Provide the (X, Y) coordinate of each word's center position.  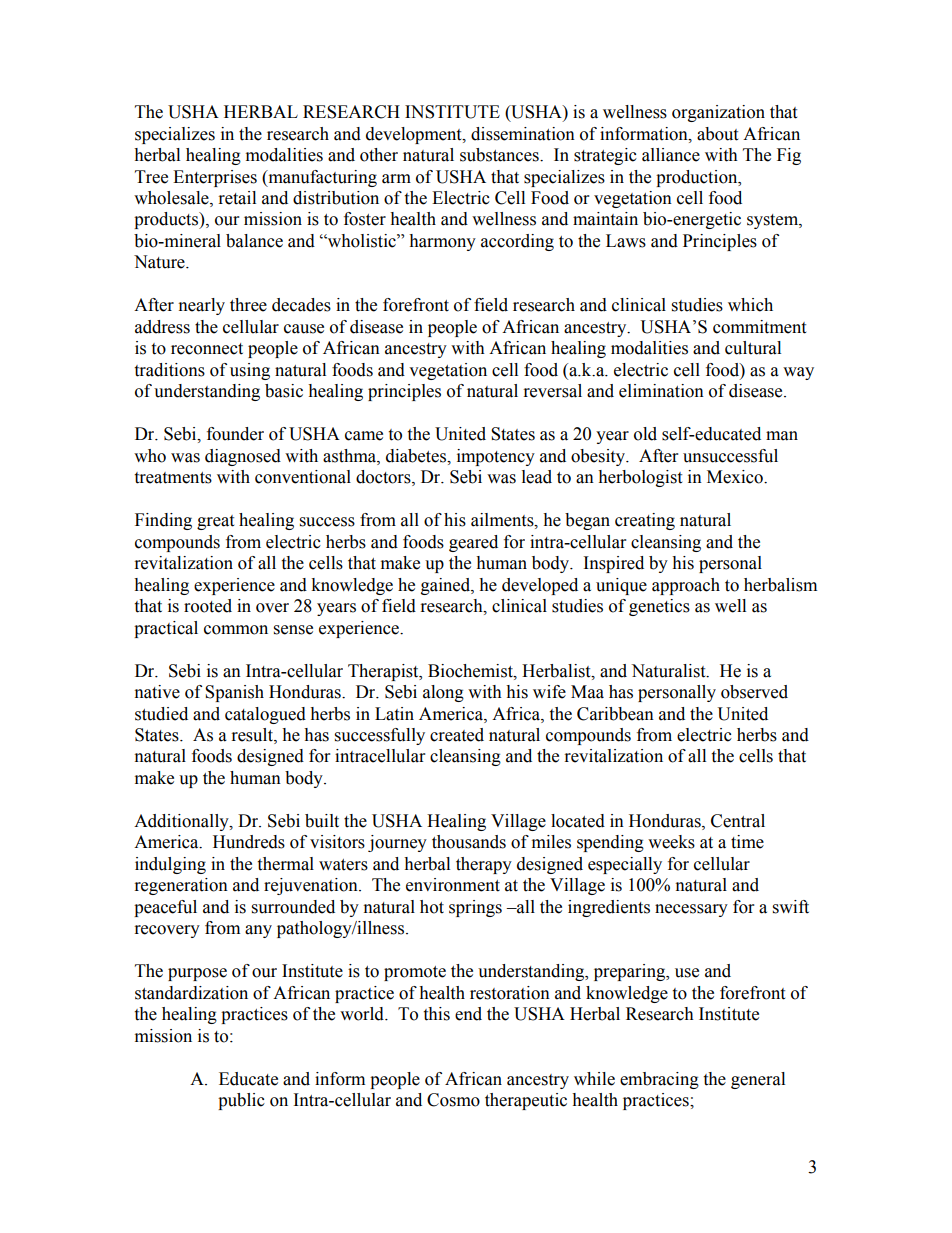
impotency (496, 457)
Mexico (736, 477)
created (457, 735)
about (717, 134)
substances (500, 155)
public (241, 1101)
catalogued (265, 715)
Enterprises (215, 178)
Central (738, 821)
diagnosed (243, 457)
